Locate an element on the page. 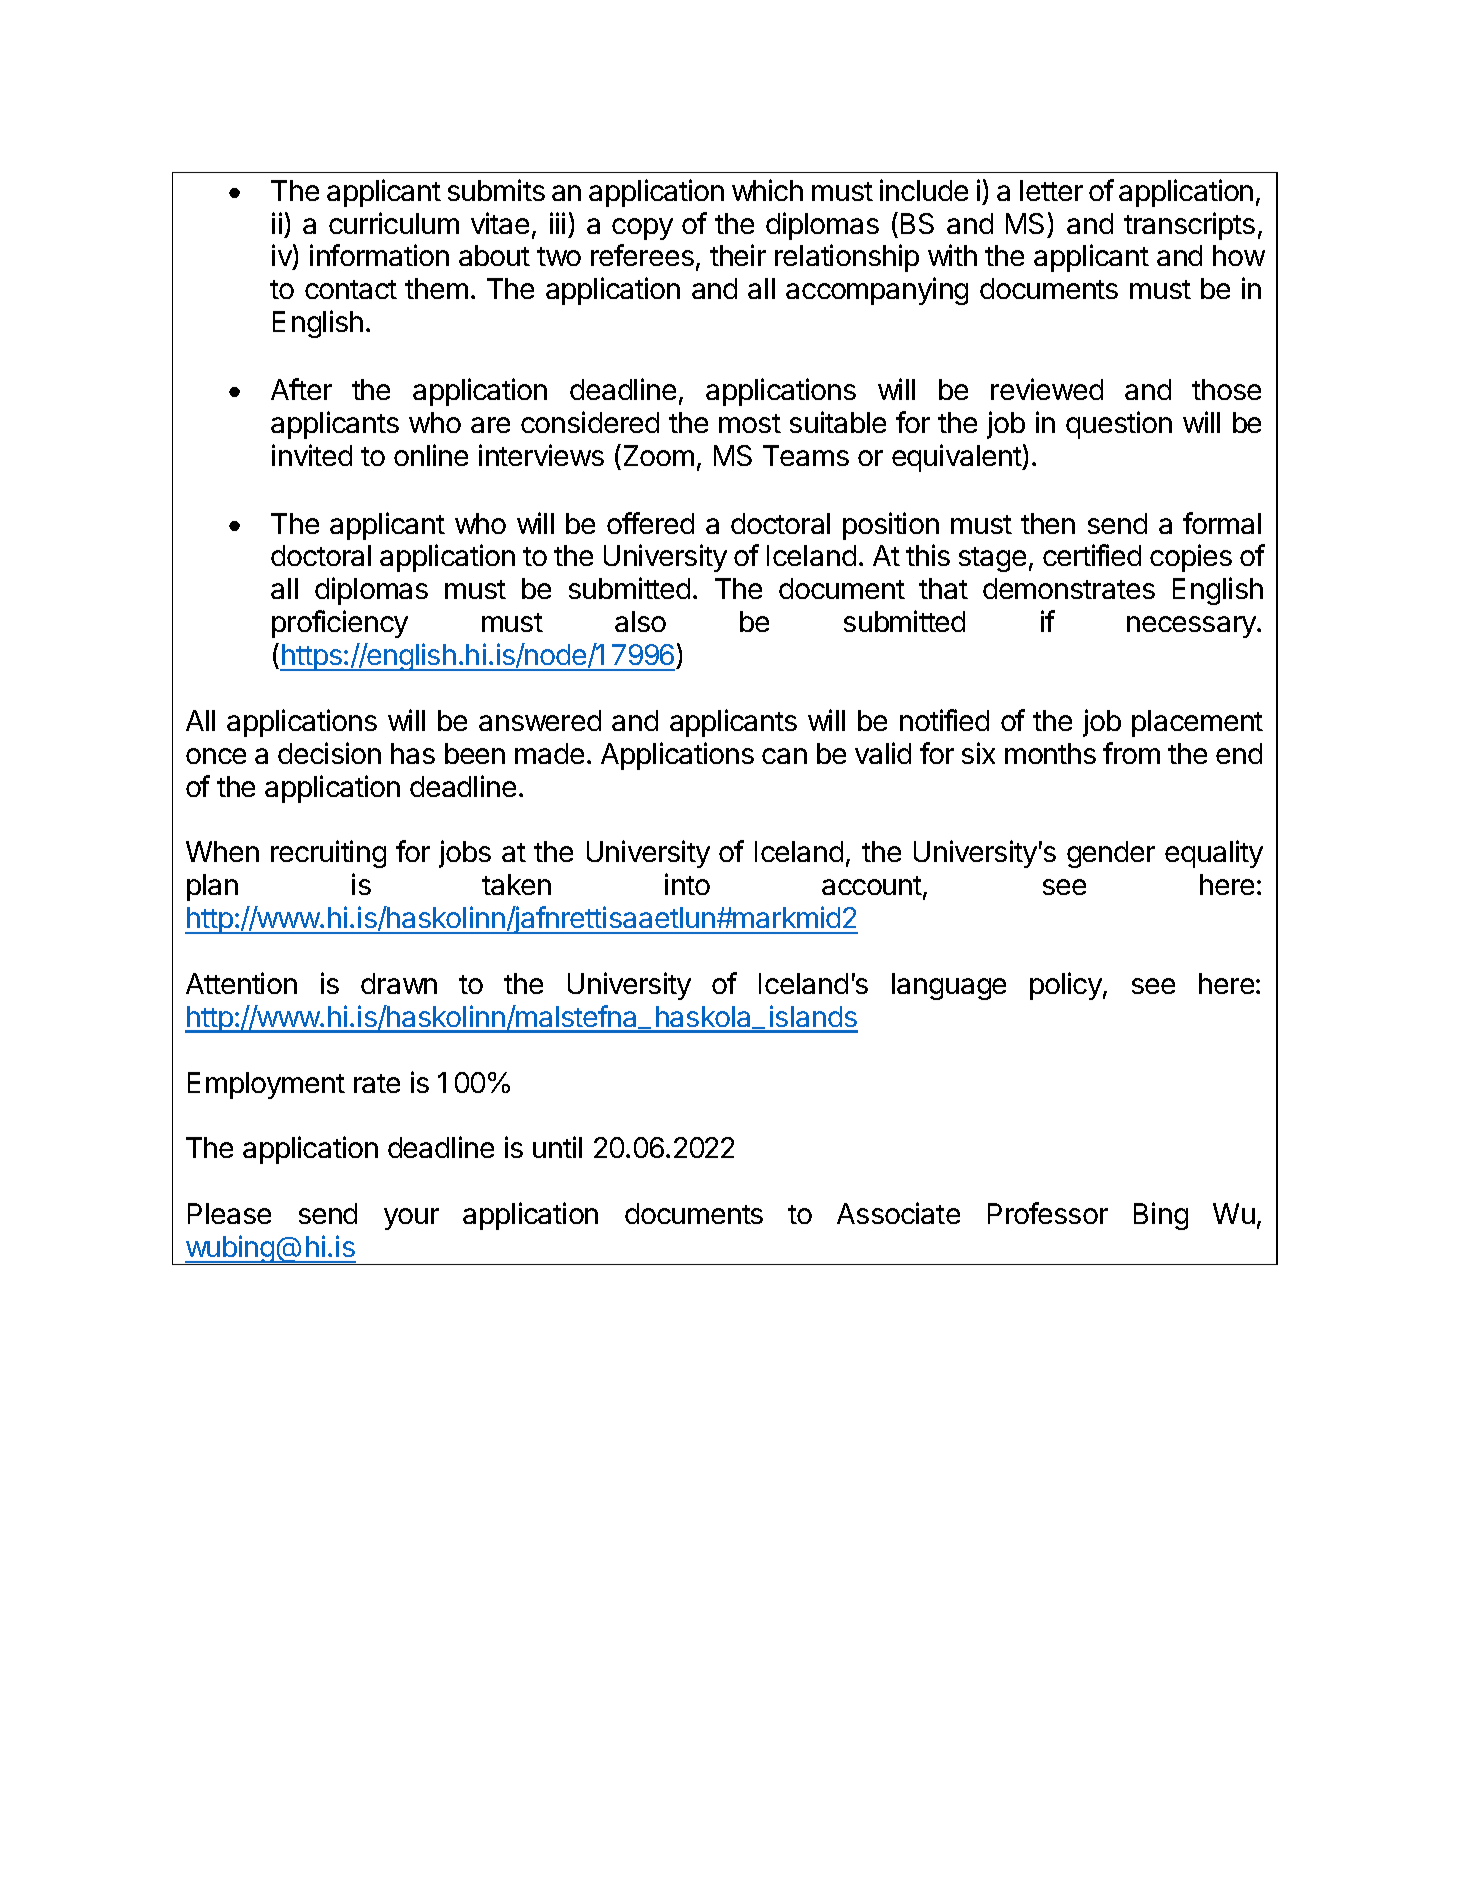 This page has height=1888, width=1459. your is located at coordinates (411, 1219).
